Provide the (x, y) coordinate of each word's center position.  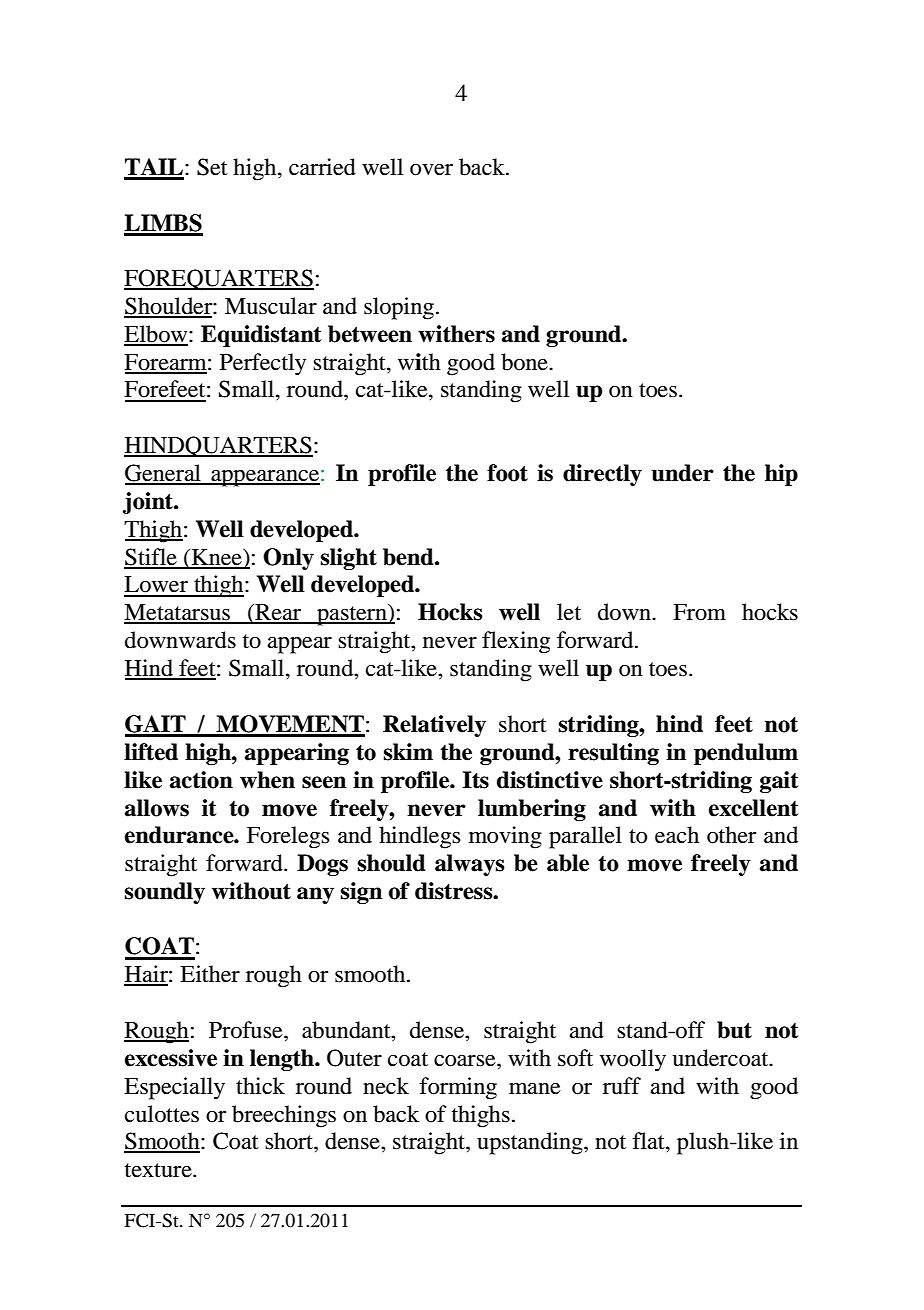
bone (525, 362)
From (699, 612)
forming (458, 1088)
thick (260, 1086)
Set (212, 167)
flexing (516, 642)
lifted (151, 752)
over (431, 170)
